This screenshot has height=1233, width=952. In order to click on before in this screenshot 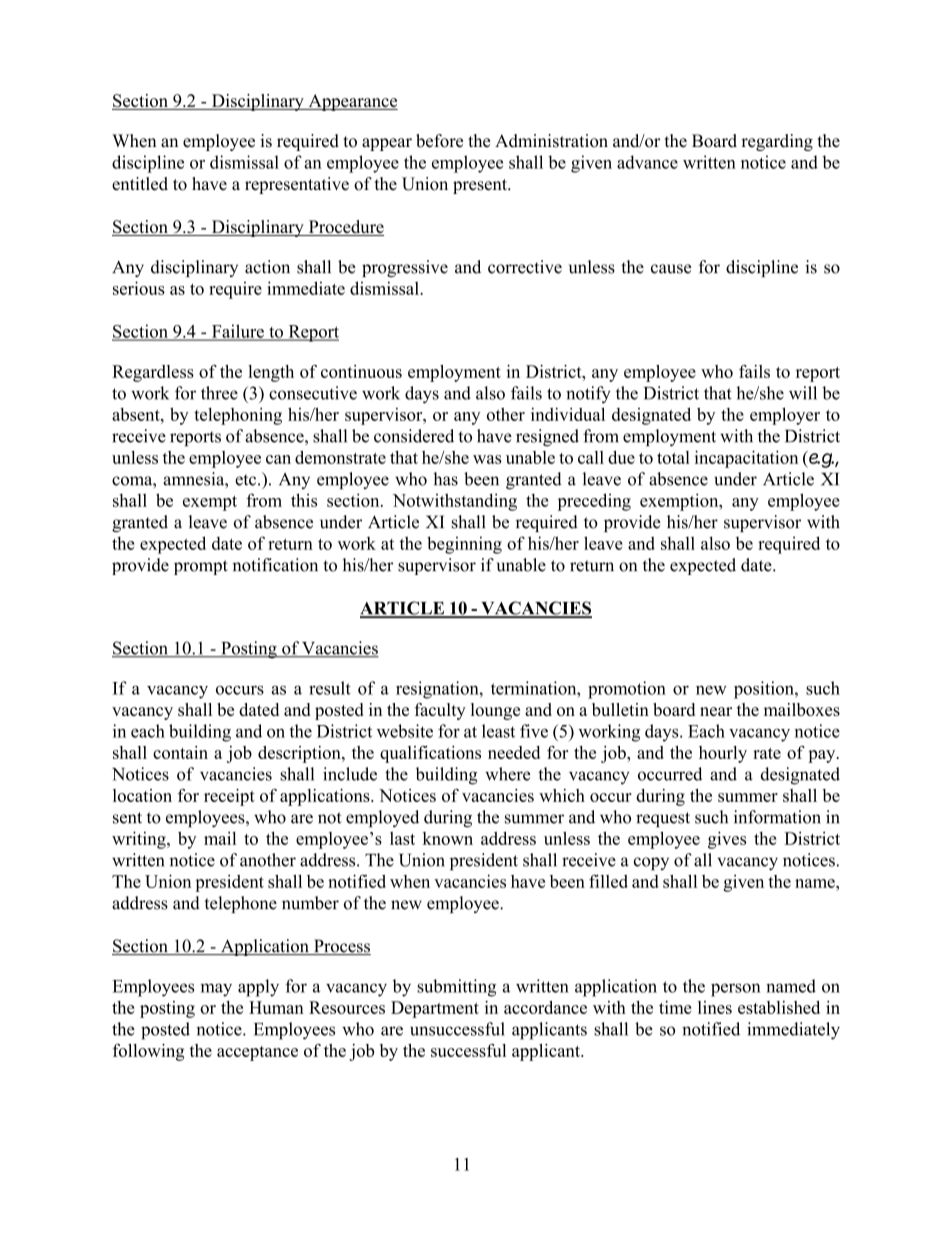, I will do `click(439, 141)`.
